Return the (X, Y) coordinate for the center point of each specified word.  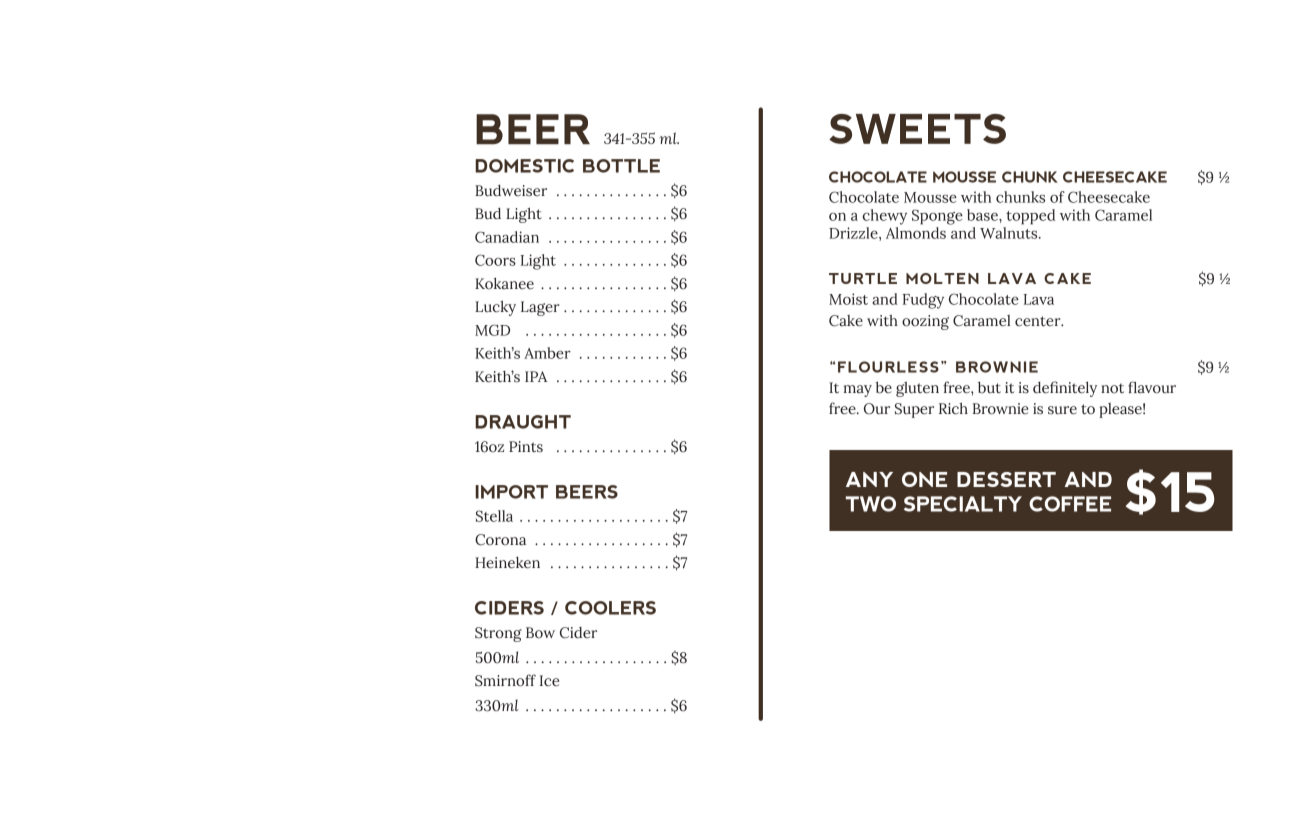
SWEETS (917, 129)
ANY (869, 479)
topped (1030, 217)
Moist (848, 299)
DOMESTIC (524, 166)
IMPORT (511, 492)
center (1039, 321)
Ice (549, 680)
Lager (540, 308)
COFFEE (1070, 504)
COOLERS (610, 608)
